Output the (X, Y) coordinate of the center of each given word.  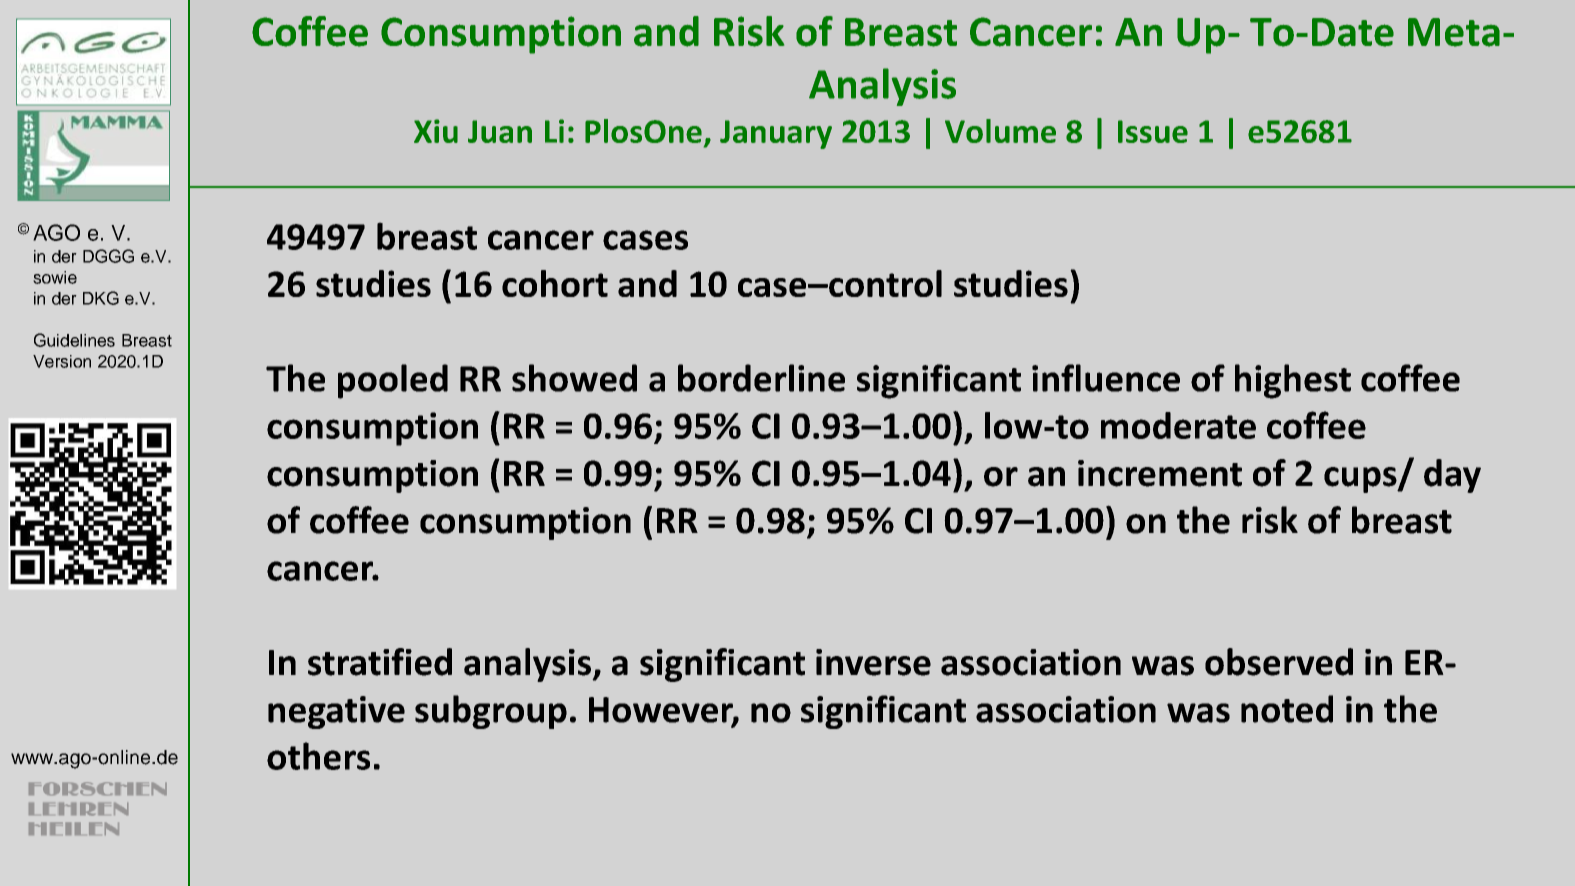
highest (1293, 381)
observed (1279, 662)
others (318, 756)
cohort (555, 283)
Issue (1153, 131)
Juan (500, 131)
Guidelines (74, 340)
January (776, 134)
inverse (873, 662)
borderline (761, 378)
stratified (380, 662)
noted (1287, 709)
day (1452, 476)
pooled (393, 381)
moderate (1178, 425)
